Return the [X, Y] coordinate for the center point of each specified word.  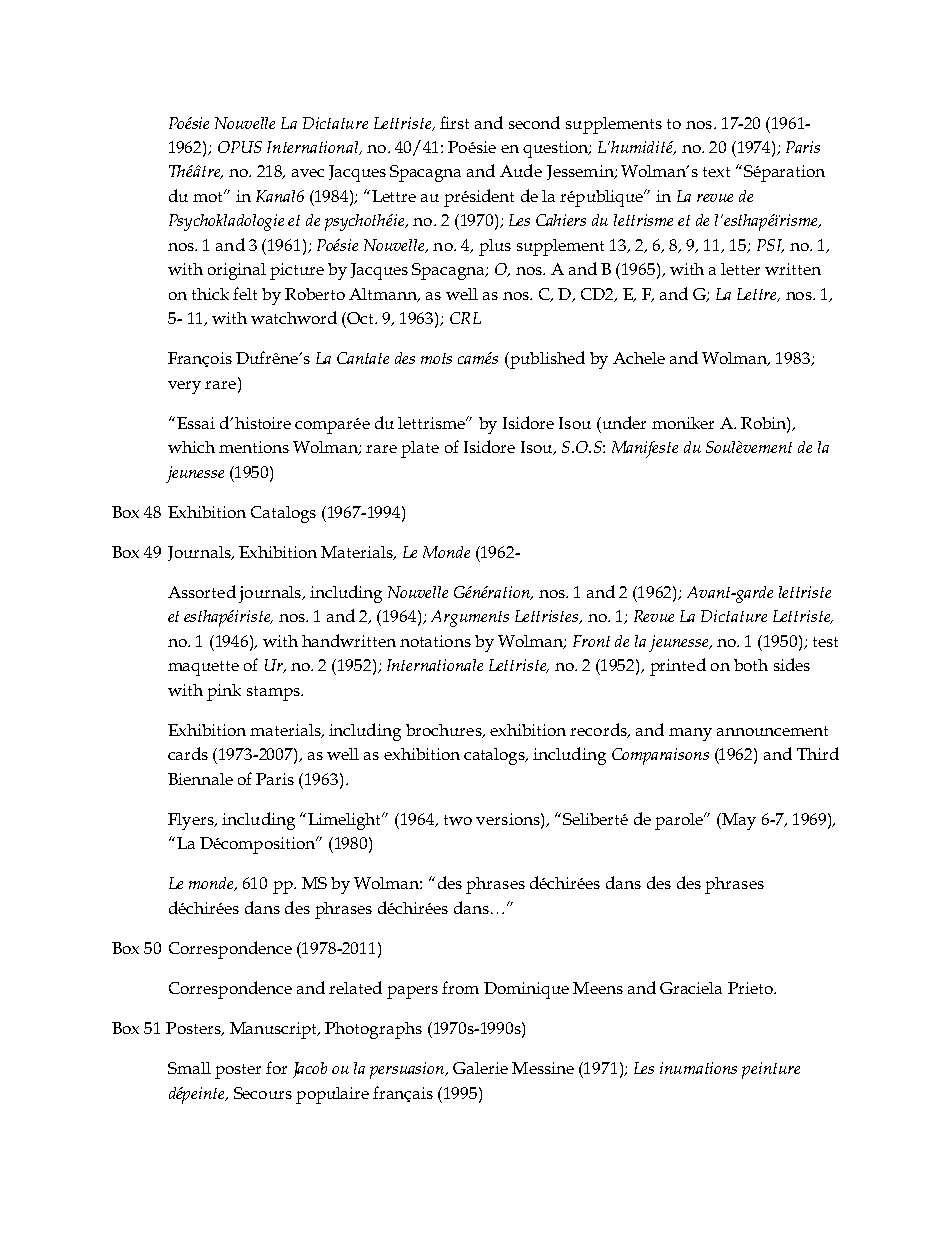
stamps [274, 693]
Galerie [480, 1068]
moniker [683, 423]
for [276, 1067]
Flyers [192, 821]
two [458, 820]
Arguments [470, 618]
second [534, 122]
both [751, 665]
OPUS [240, 147]
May [738, 821]
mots [436, 358]
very [184, 387]
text [716, 172]
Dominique [526, 990]
